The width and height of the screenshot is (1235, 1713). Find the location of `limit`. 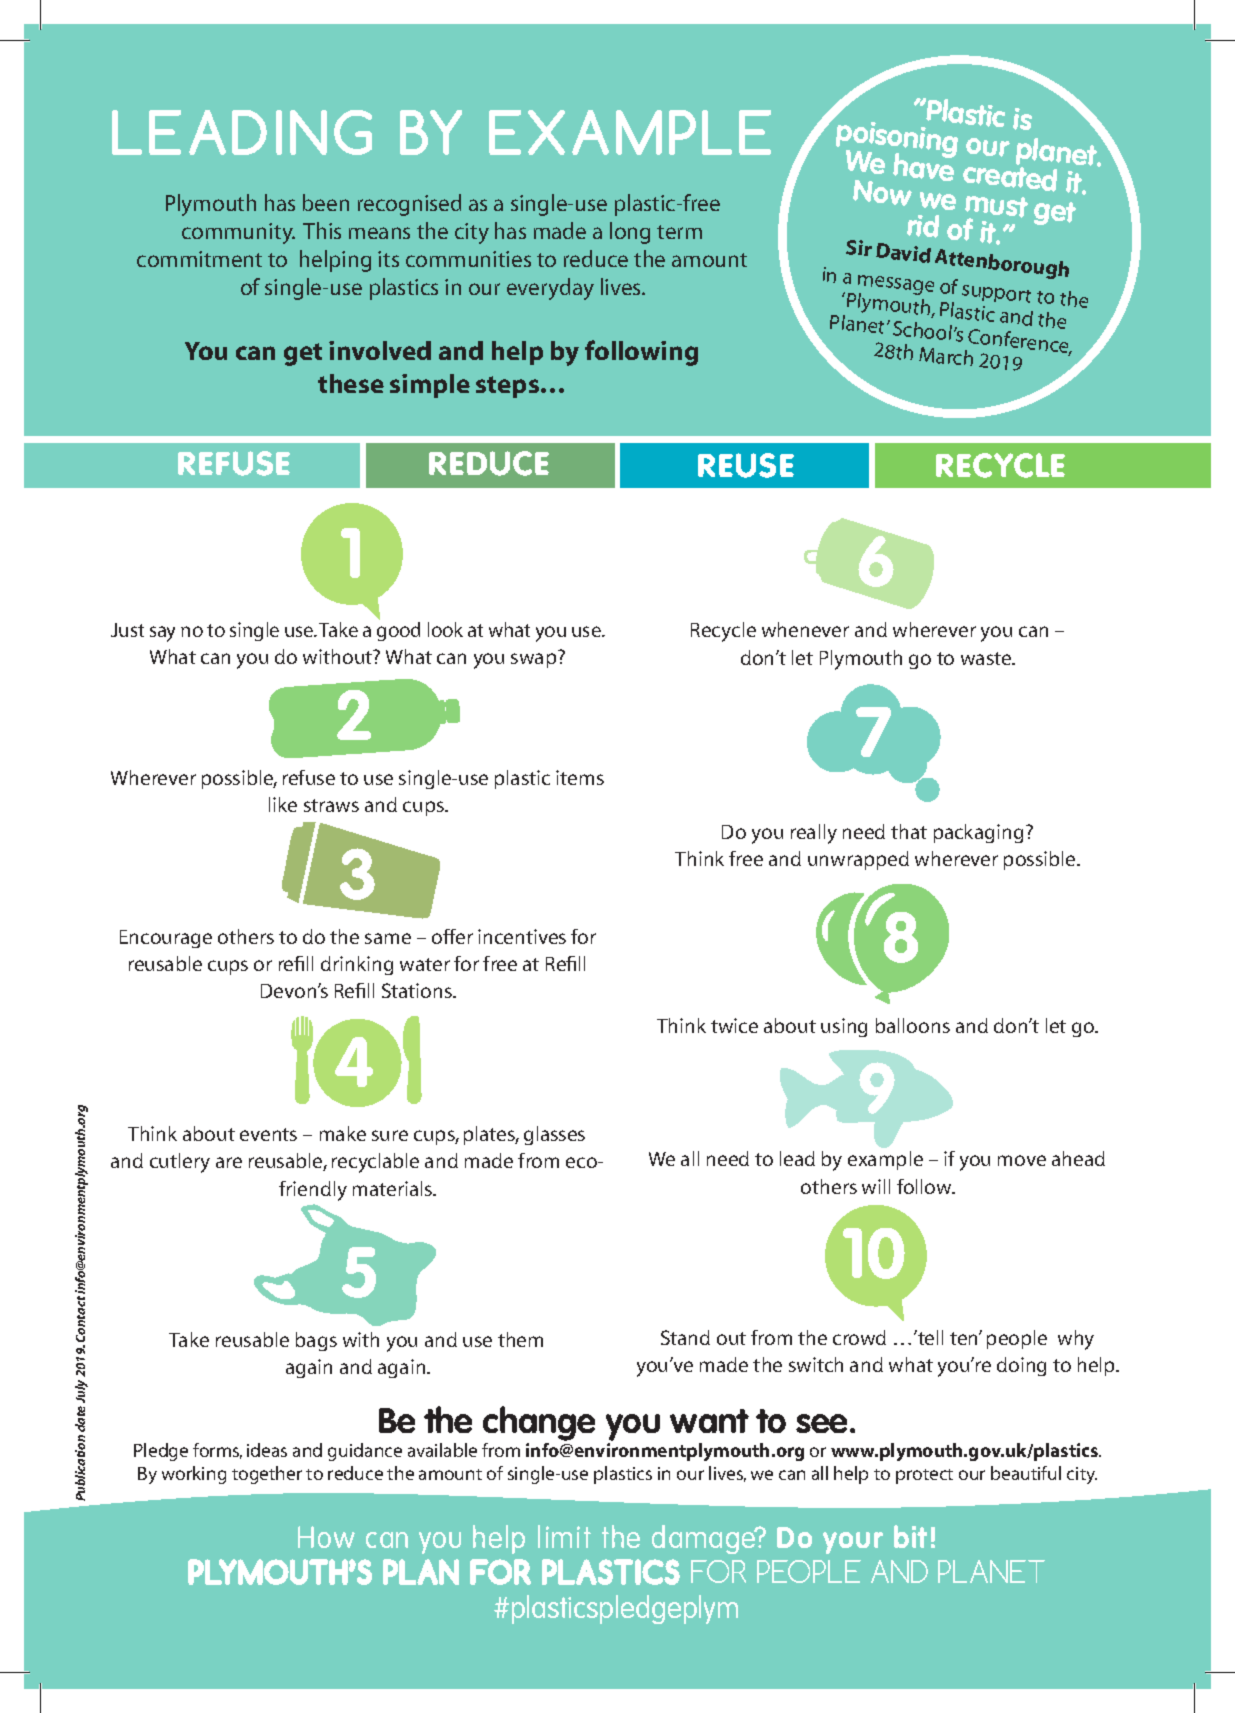

limit is located at coordinates (564, 1536).
